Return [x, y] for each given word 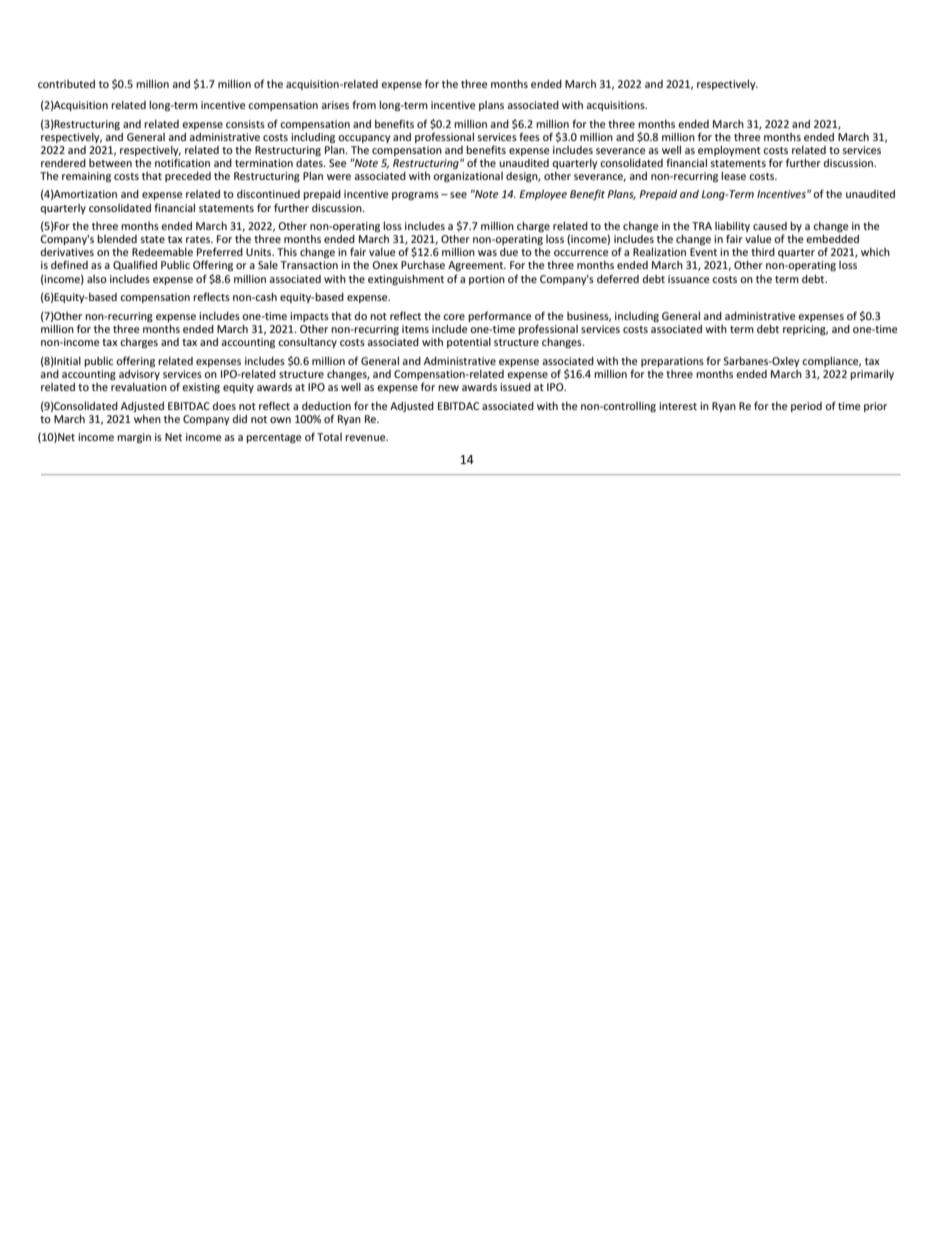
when [147, 419]
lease [733, 175]
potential [469, 343]
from [364, 104]
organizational [468, 177]
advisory [139, 375]
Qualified [135, 265]
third [763, 252]
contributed [66, 84]
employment [729, 150]
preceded [188, 177]
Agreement [477, 266]
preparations [672, 362]
